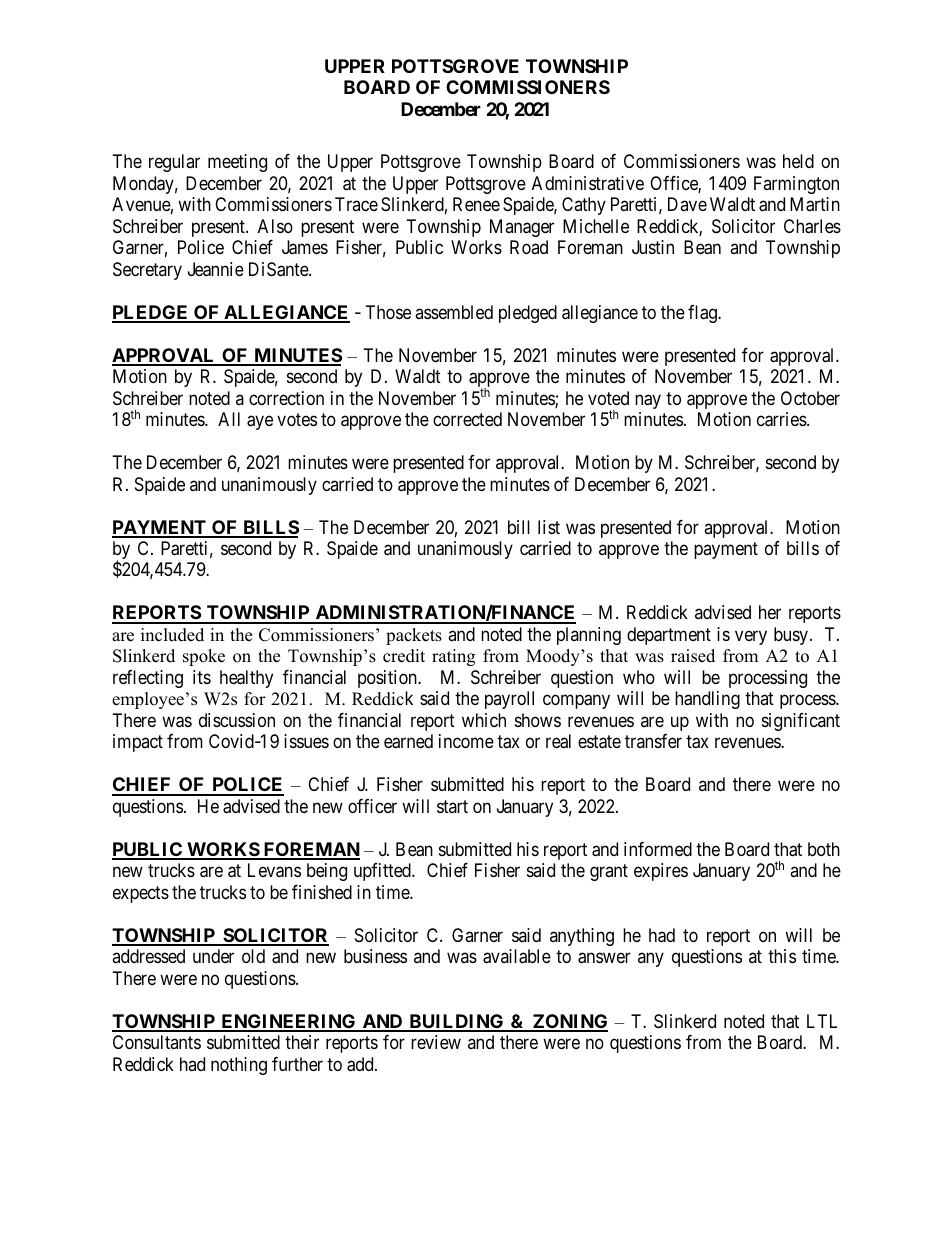  What do you see at coordinates (454, 312) in the page?
I see `assembled` at bounding box center [454, 312].
